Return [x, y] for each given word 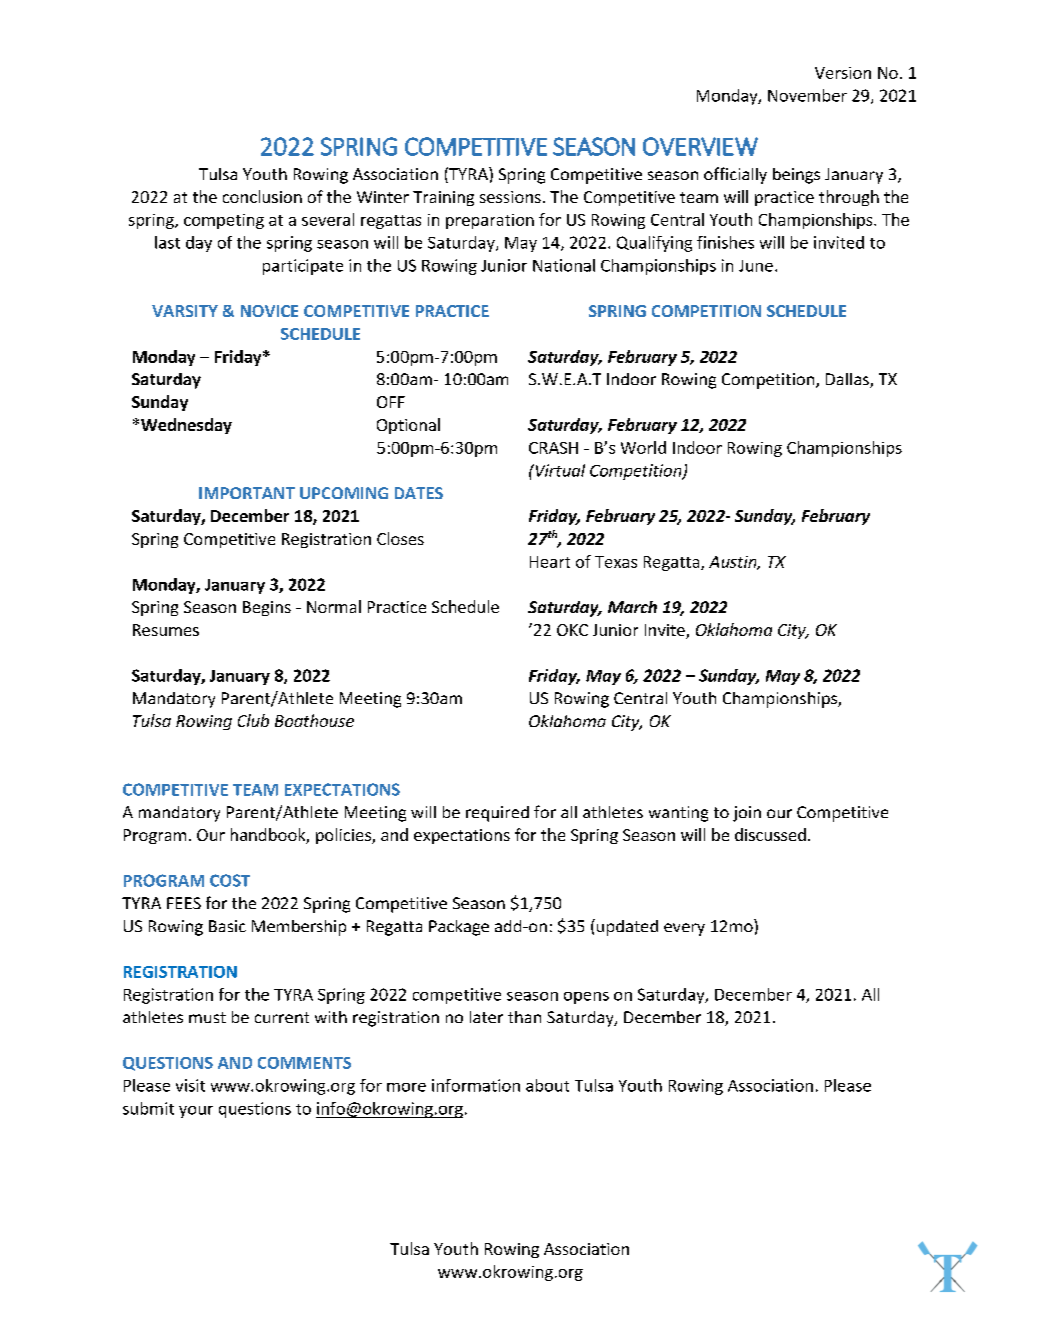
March [632, 607]
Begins [267, 608]
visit [190, 1085]
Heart [550, 562]
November [807, 95]
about [547, 1085]
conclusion [262, 196]
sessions [510, 197]
